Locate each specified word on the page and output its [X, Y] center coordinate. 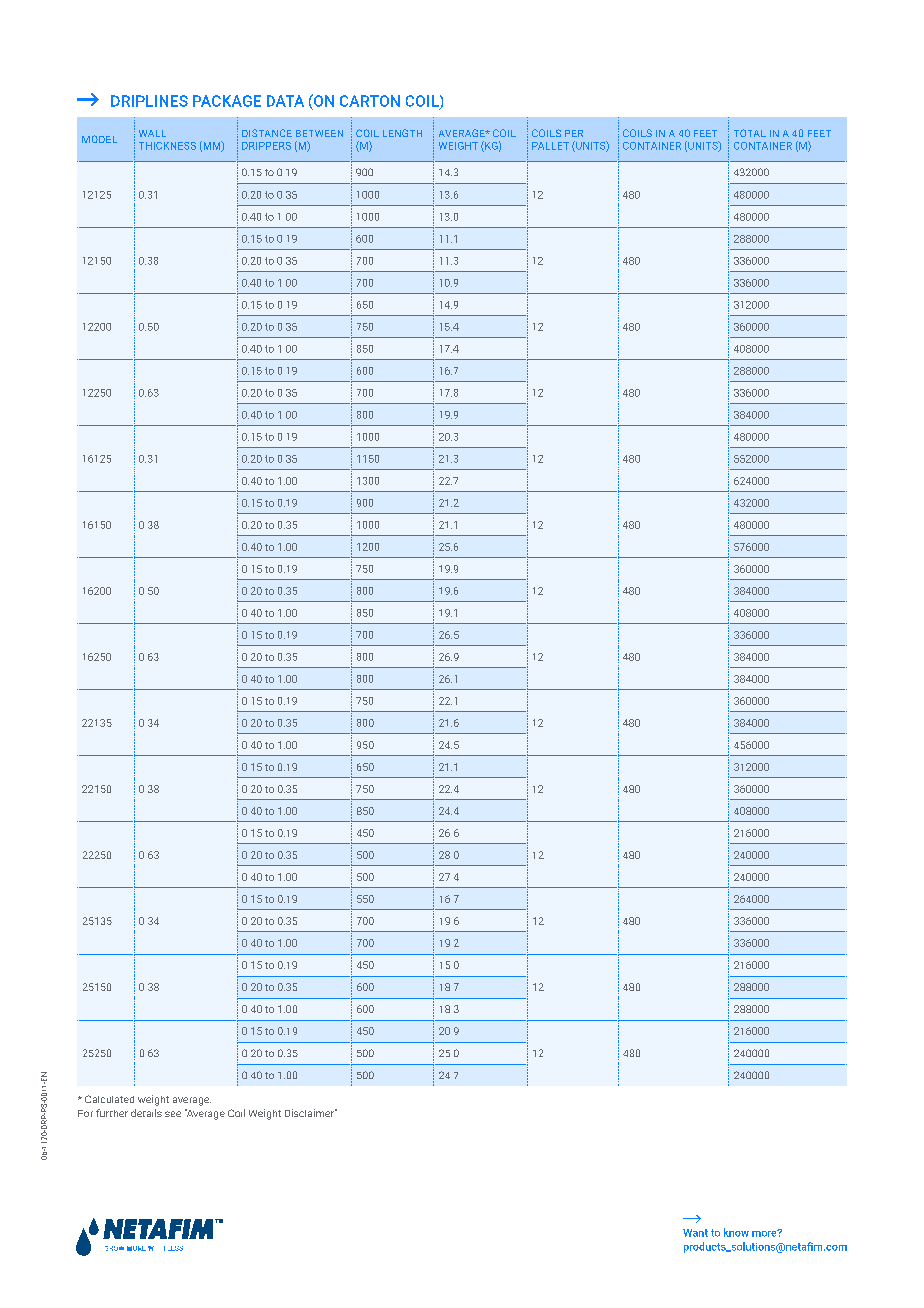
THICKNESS [167, 146]
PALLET [550, 146]
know [736, 1232]
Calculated [109, 1099]
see [173, 1114]
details [146, 1113]
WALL [152, 133]
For [85, 1113]
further [112, 1113]
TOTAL [750, 133]
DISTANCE [267, 133]
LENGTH [402, 133]
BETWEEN [319, 133]
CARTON [370, 101]
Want [695, 1233]
